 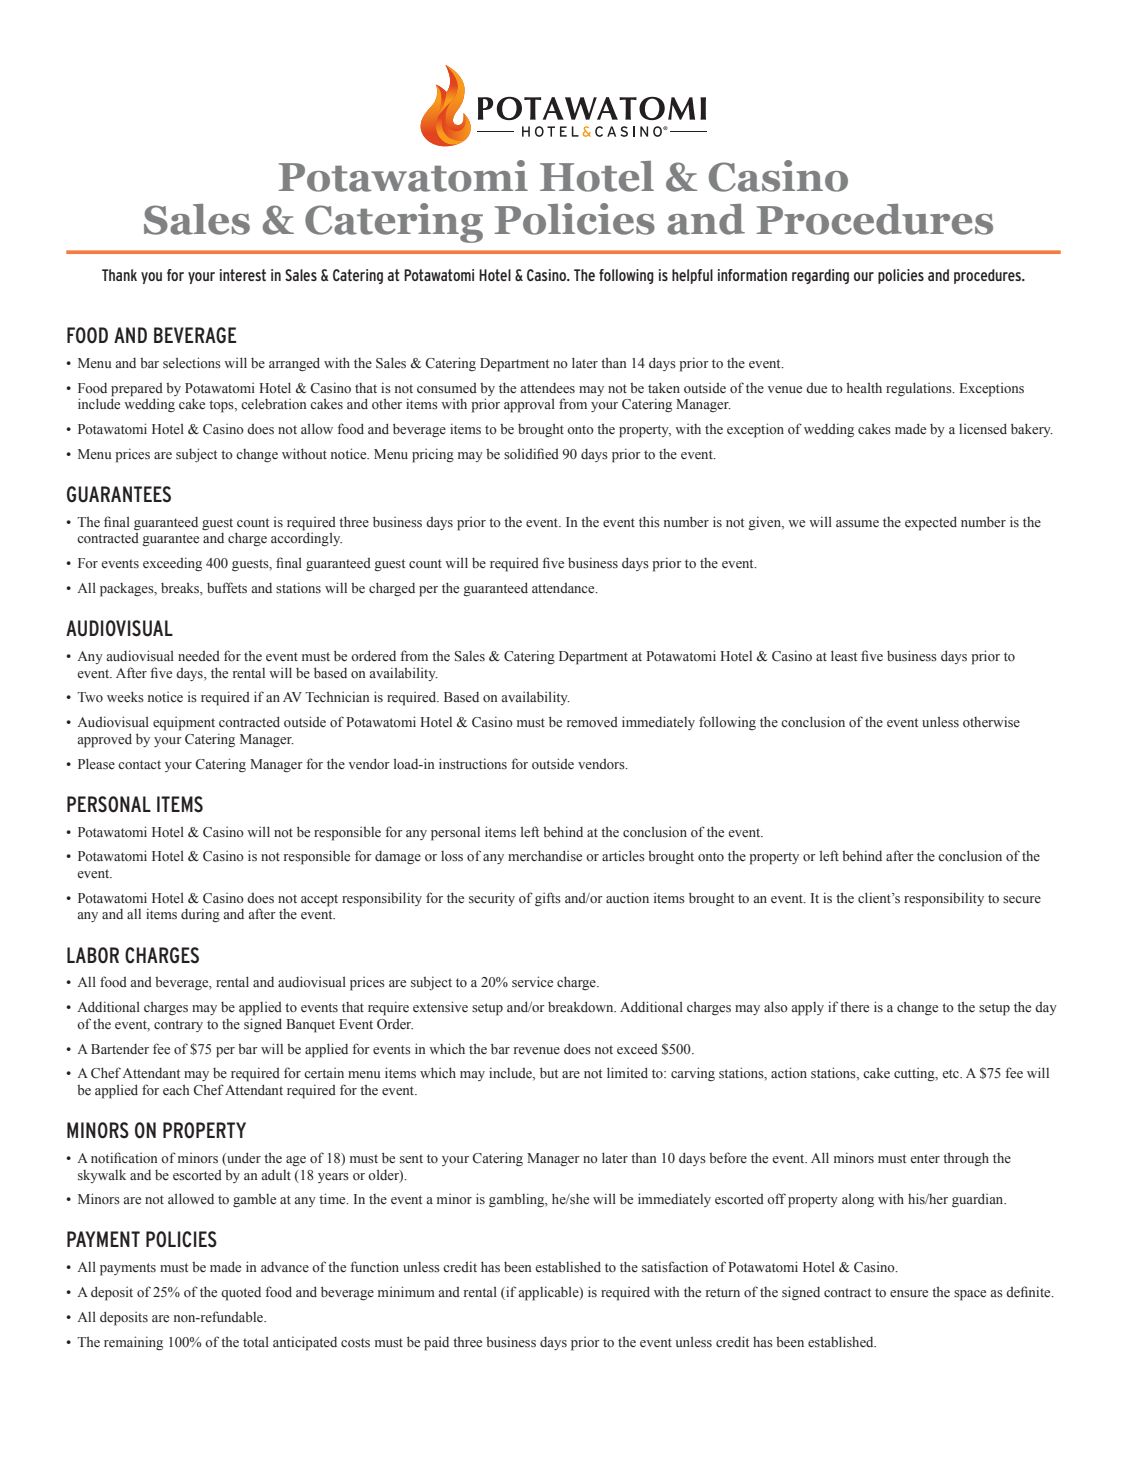 What do you see at coordinates (243, 275) in the page?
I see `interest` at bounding box center [243, 275].
